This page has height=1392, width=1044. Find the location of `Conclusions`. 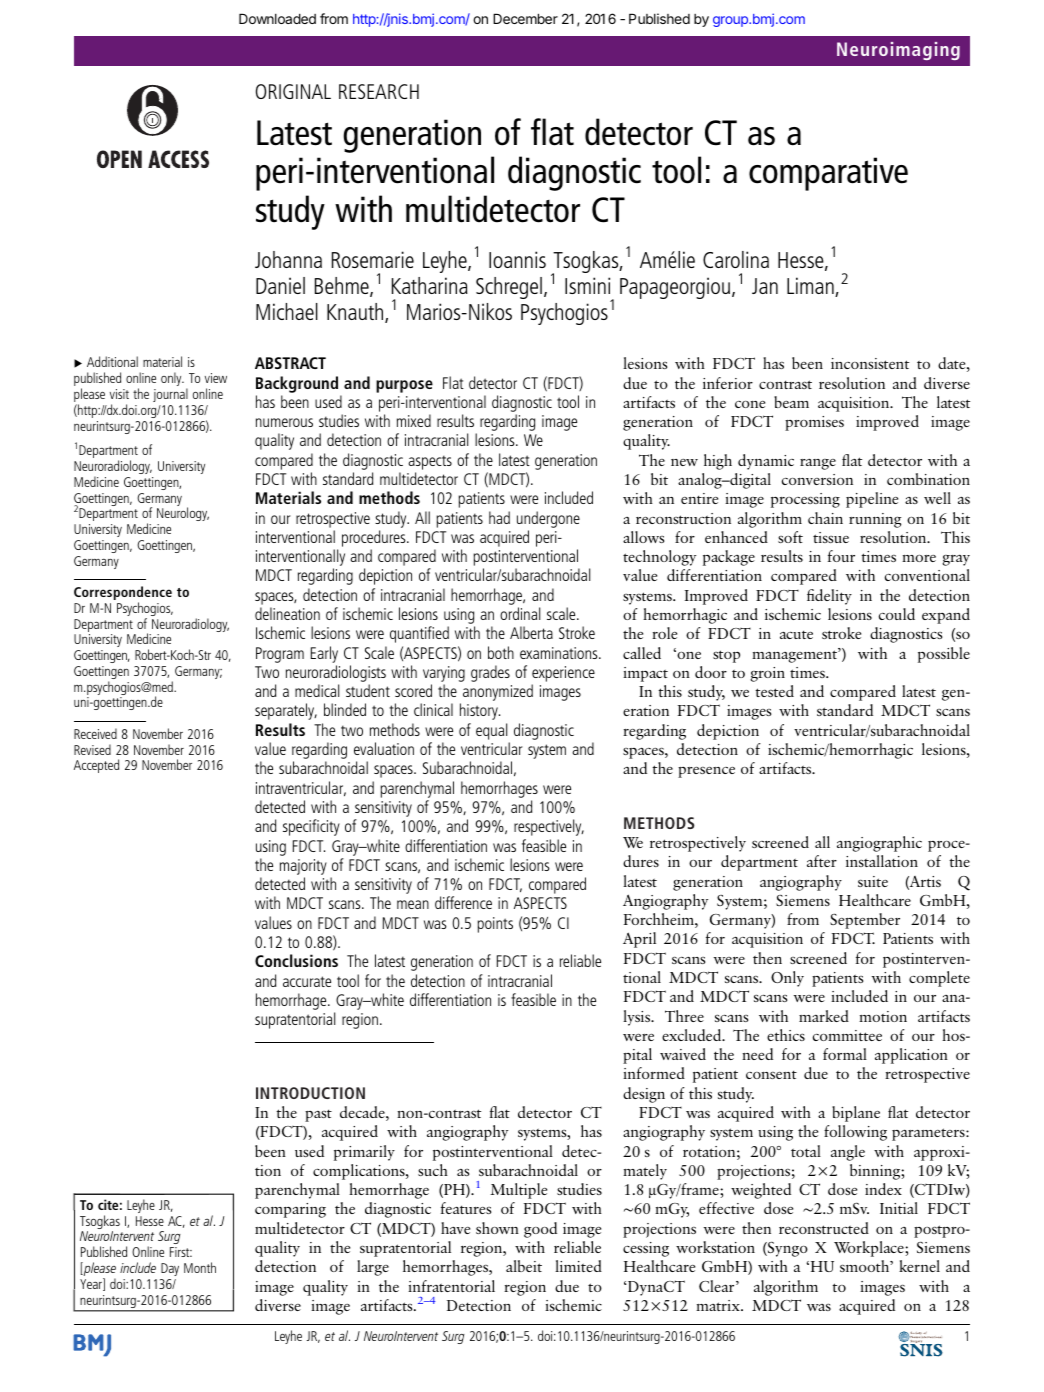

Conclusions is located at coordinates (296, 960).
